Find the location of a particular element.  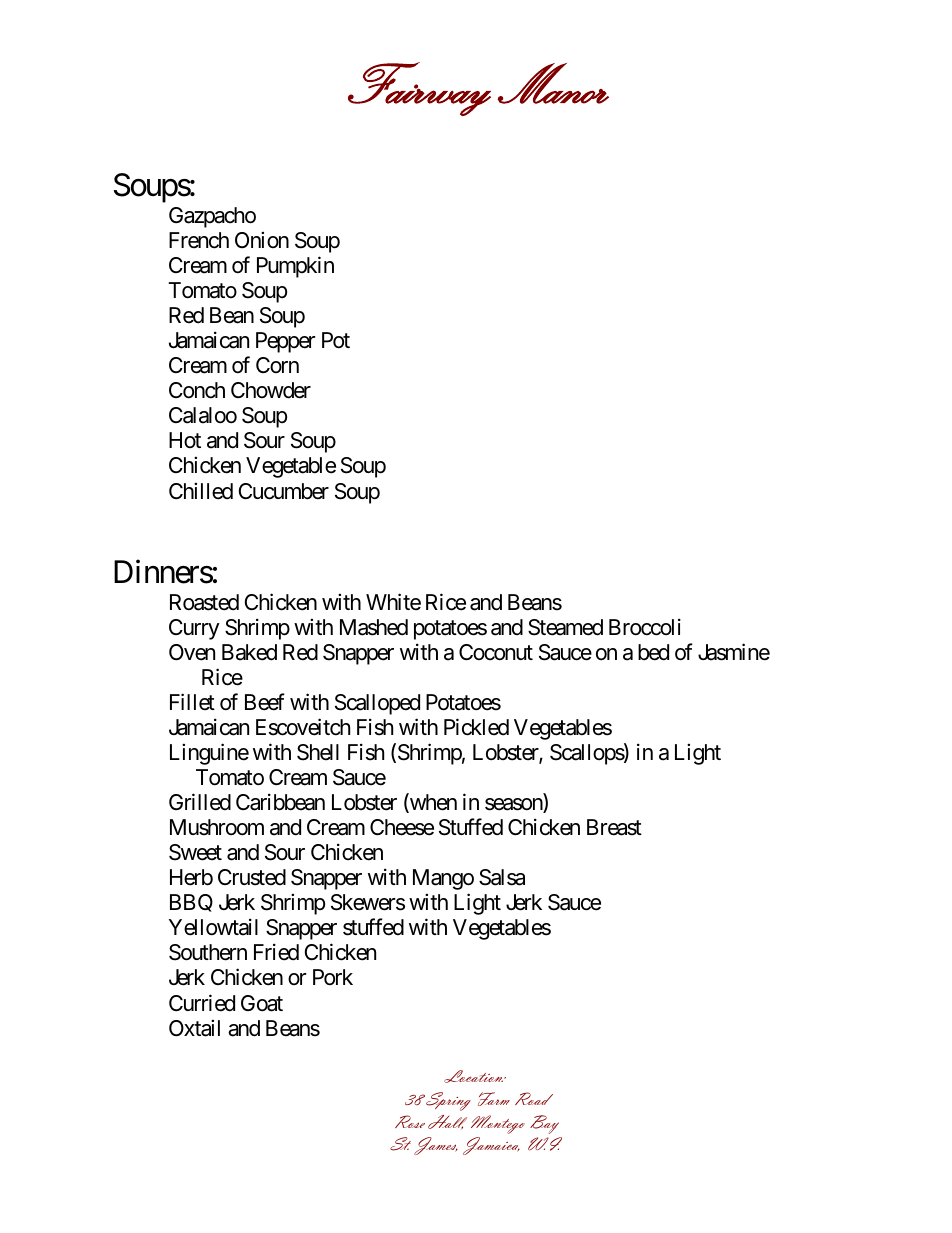

Mashed is located at coordinates (374, 627).
